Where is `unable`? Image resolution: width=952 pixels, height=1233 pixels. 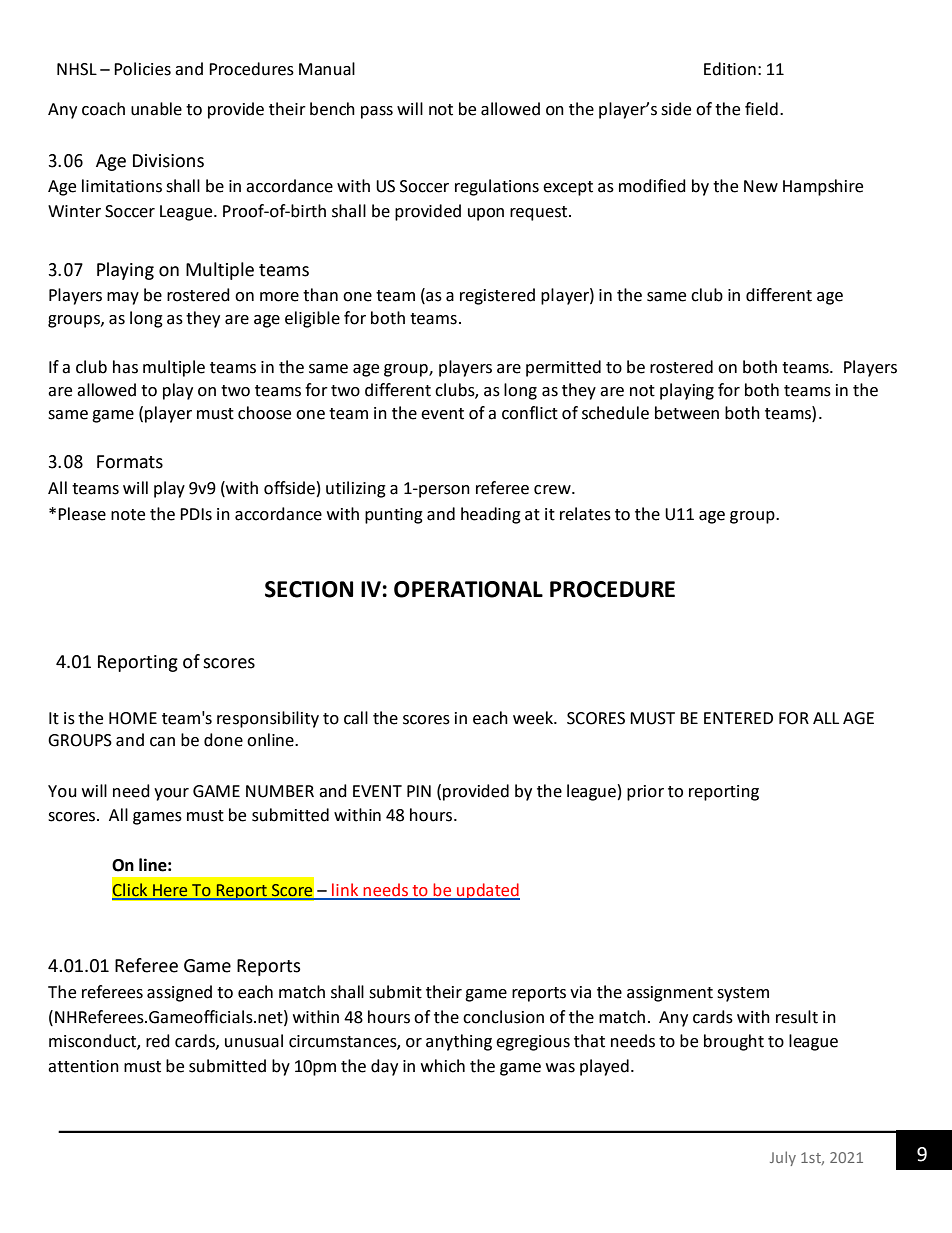 unable is located at coordinates (156, 109).
